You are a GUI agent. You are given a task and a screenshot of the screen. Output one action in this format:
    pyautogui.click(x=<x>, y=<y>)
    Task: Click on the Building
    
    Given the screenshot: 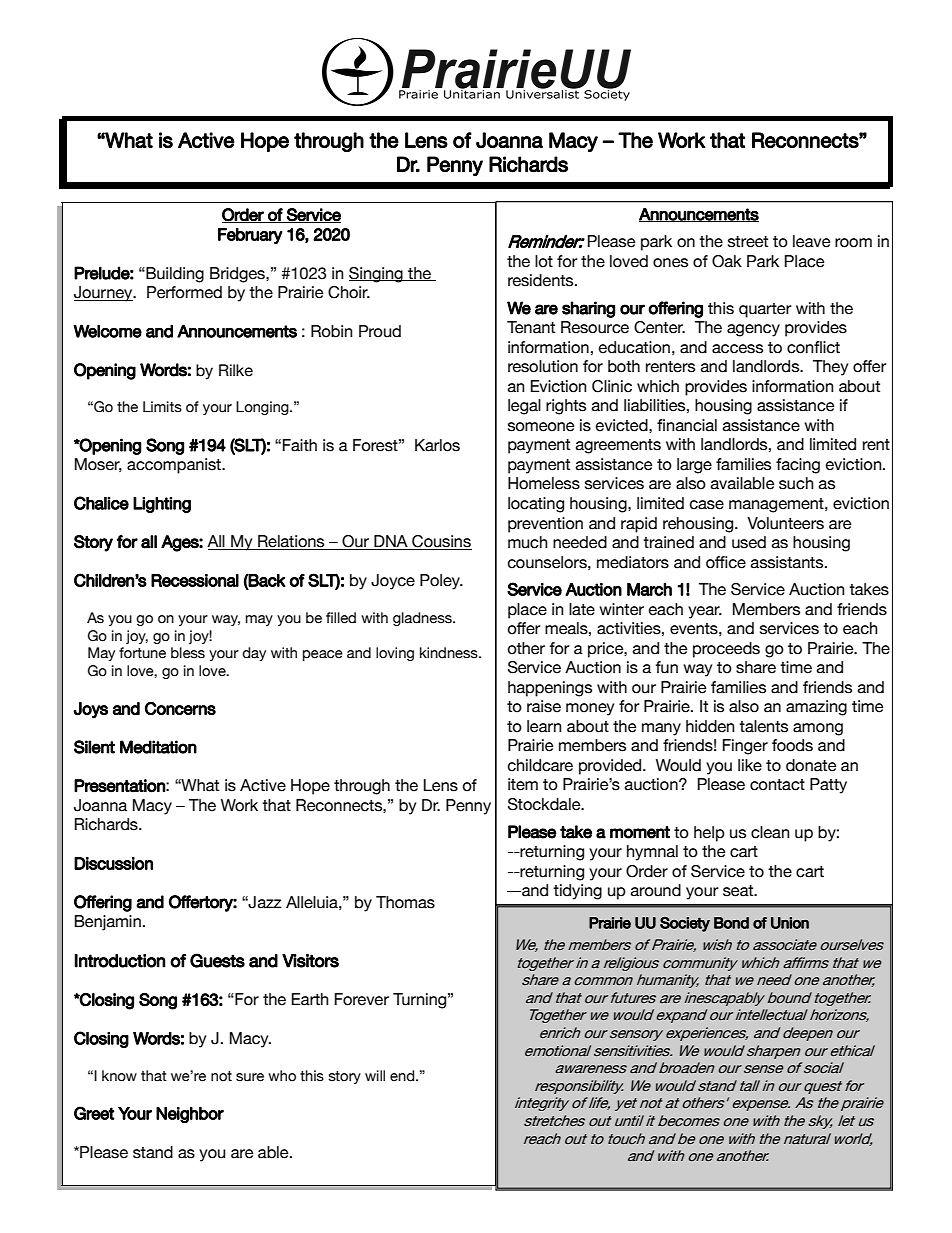 What is the action you would take?
    pyautogui.click(x=174, y=275)
